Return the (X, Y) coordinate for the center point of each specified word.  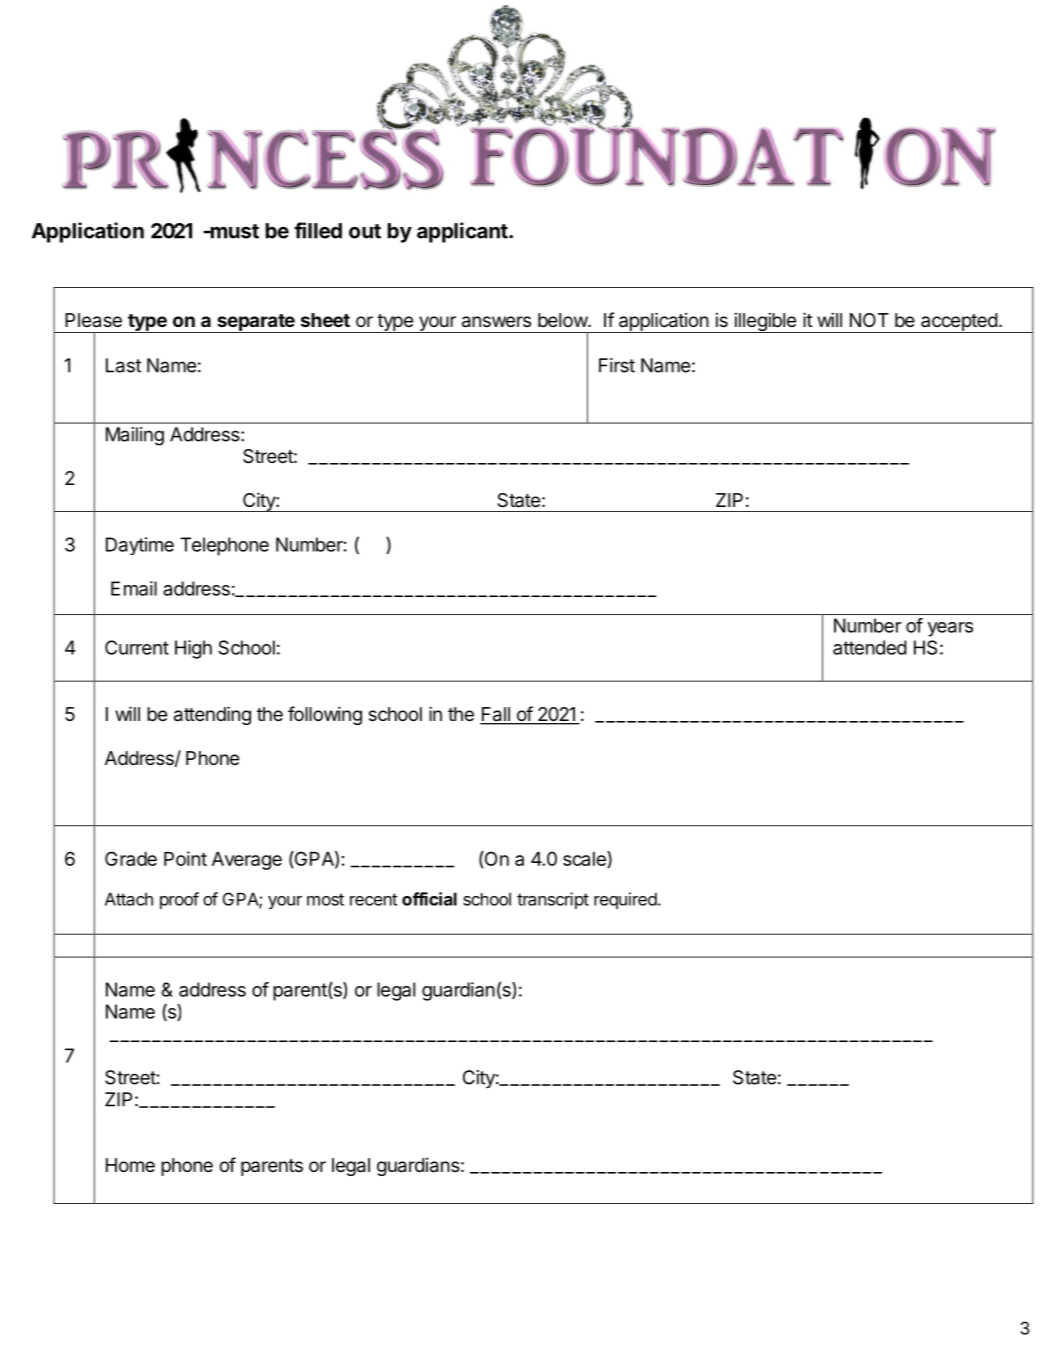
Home (130, 1165)
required (625, 900)
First (617, 365)
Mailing (135, 436)
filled (318, 230)
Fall (496, 715)
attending (212, 715)
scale (585, 859)
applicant (463, 232)
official (429, 899)
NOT (869, 320)
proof (179, 900)
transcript (553, 900)
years (950, 629)
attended (870, 647)
